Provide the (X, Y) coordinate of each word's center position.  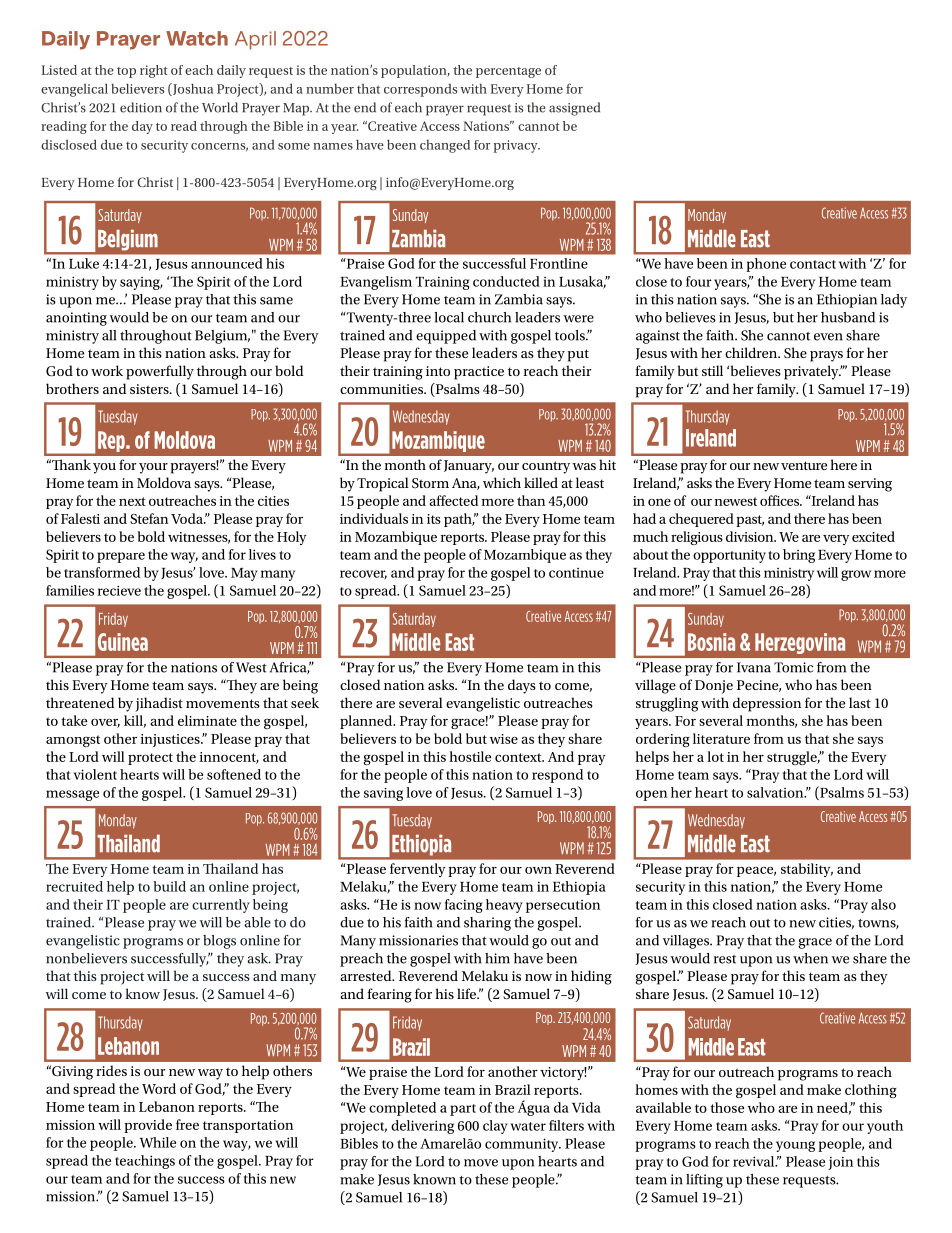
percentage (508, 72)
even (828, 337)
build (169, 886)
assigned (574, 109)
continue (576, 573)
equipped (446, 337)
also (883, 904)
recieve (119, 590)
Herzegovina (800, 643)
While (158, 1142)
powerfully (160, 372)
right (154, 71)
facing (464, 906)
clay (495, 1127)
